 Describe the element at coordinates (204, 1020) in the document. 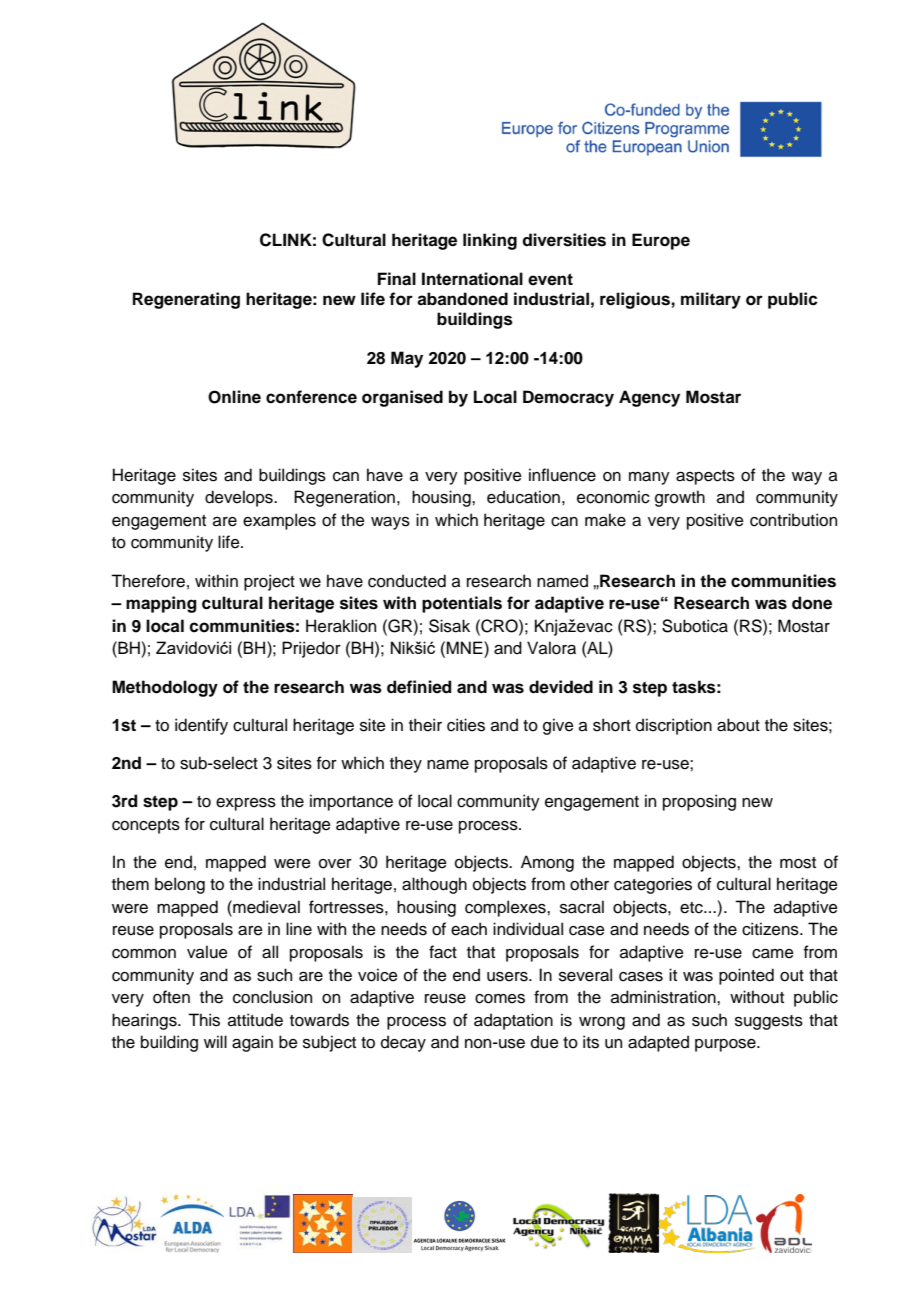

I see `This` at that location.
